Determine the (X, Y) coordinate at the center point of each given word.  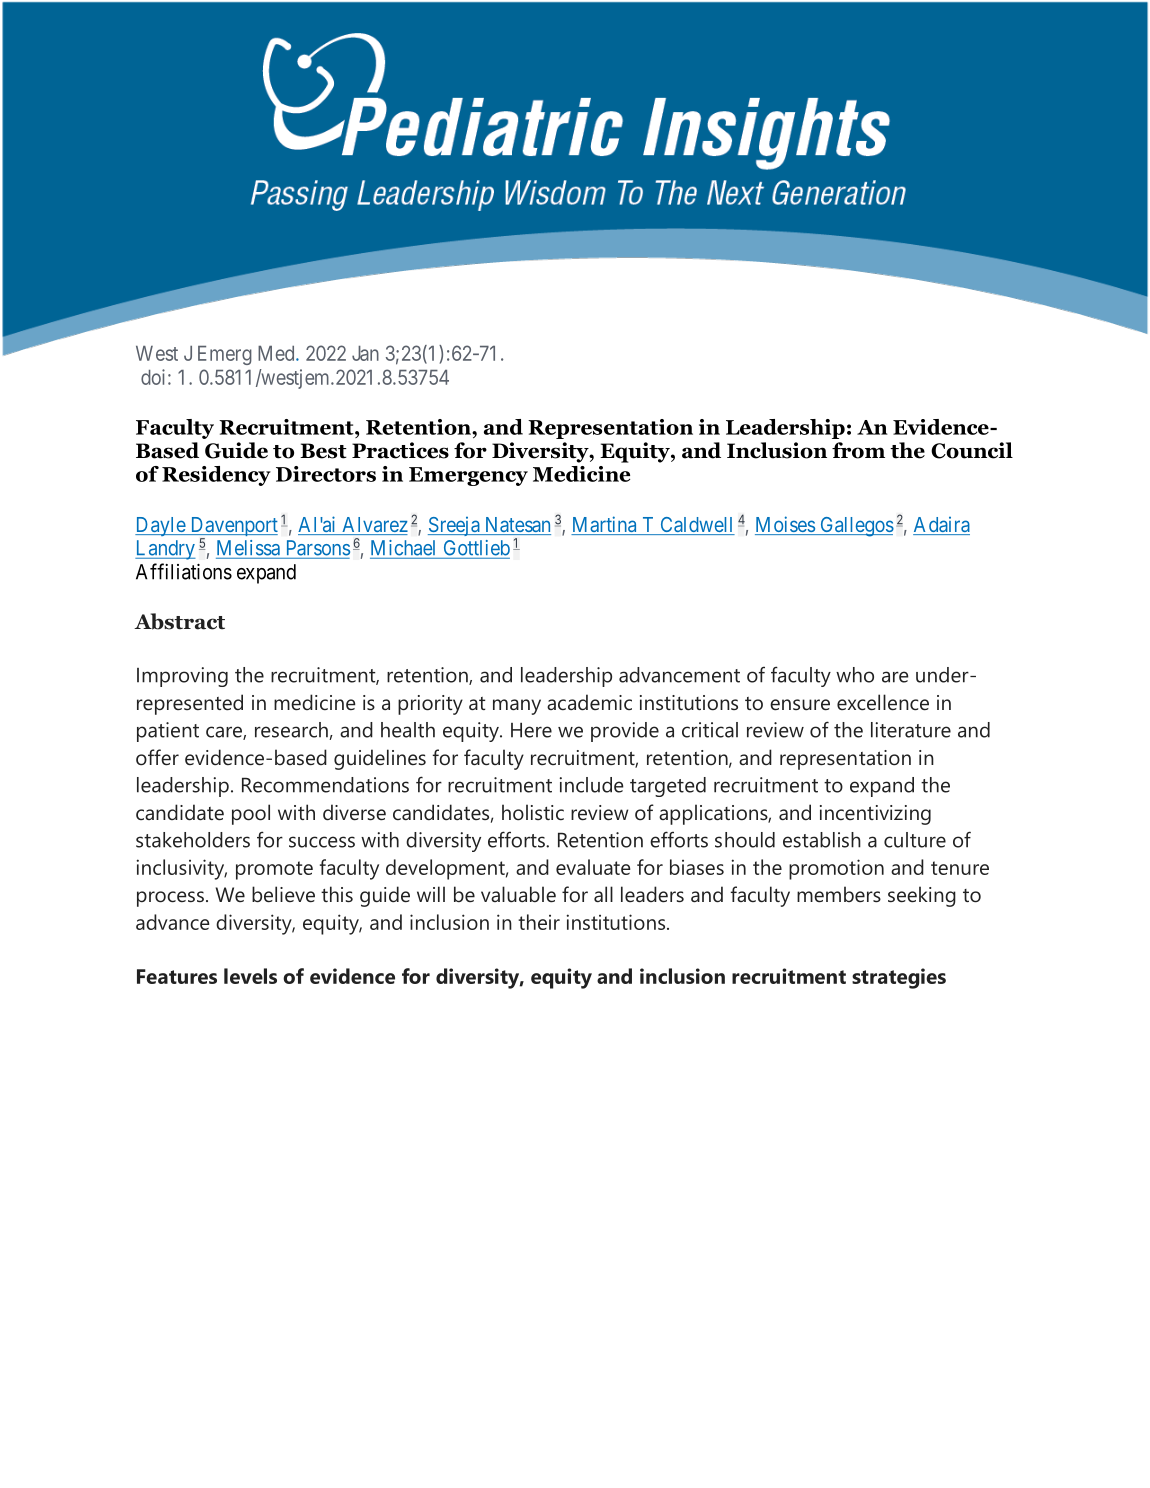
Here (531, 730)
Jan (365, 353)
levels (250, 976)
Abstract (179, 621)
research (292, 731)
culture (915, 840)
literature (911, 730)
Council (972, 450)
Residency (216, 476)
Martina (605, 525)
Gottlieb (477, 548)
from (858, 450)
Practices (400, 450)
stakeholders (193, 840)
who (855, 675)
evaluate (593, 867)
